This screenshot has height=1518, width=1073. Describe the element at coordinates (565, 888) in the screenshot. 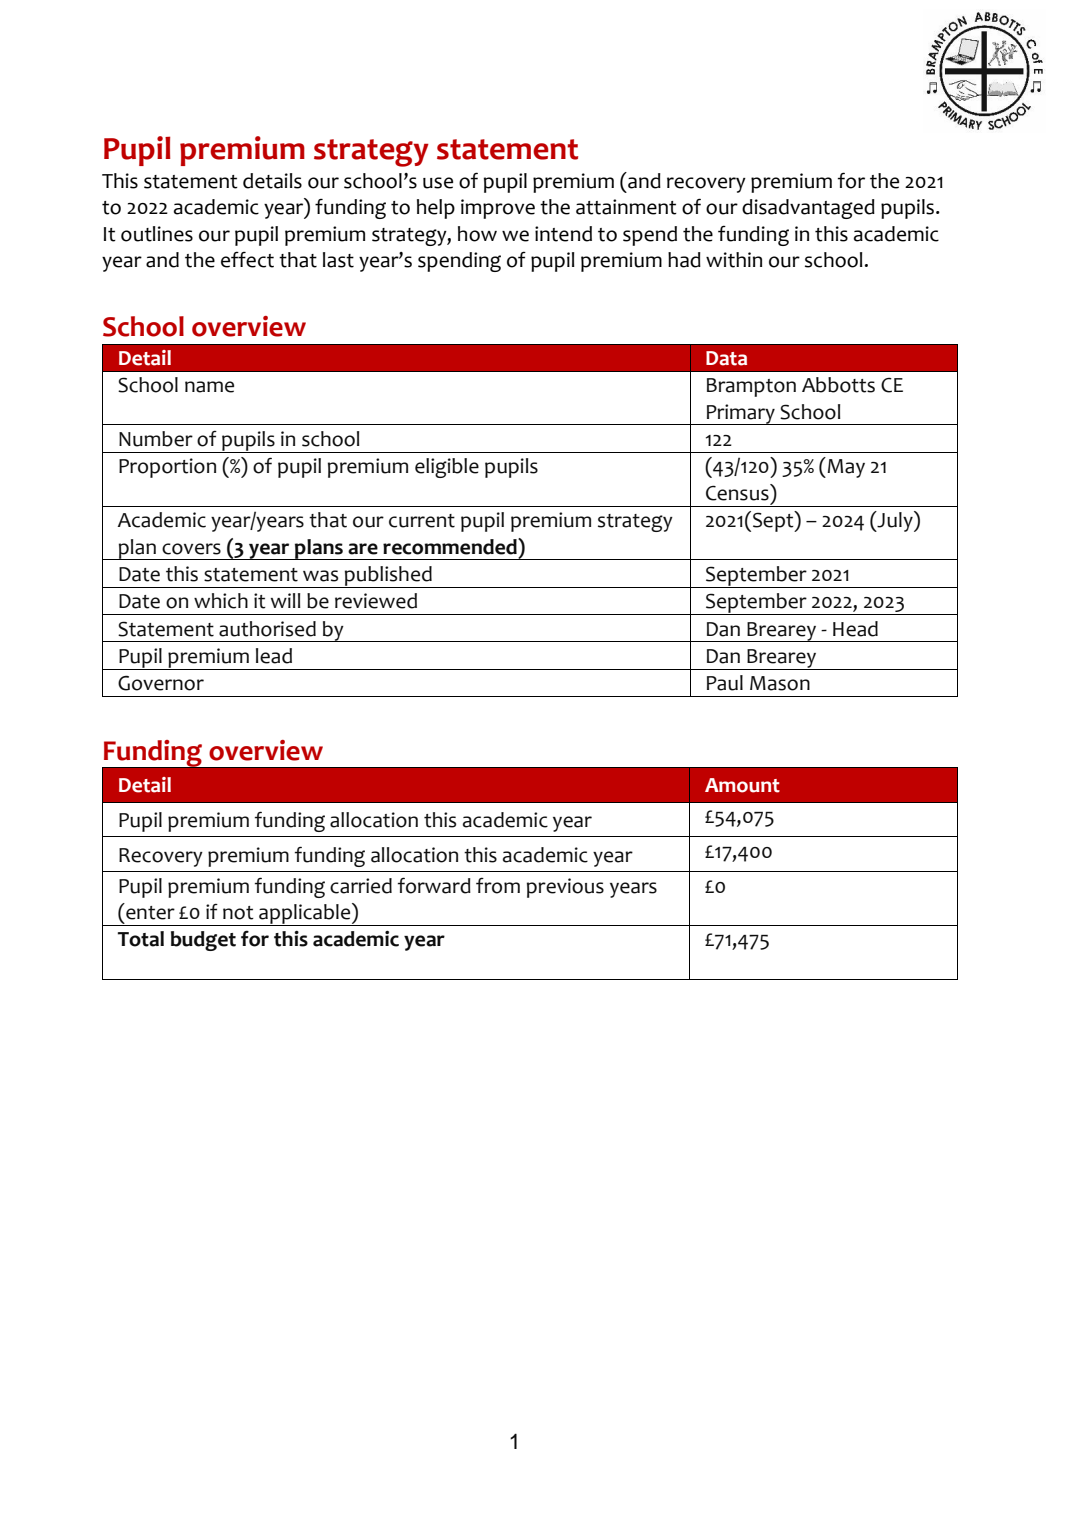

I see `previous` at that location.
